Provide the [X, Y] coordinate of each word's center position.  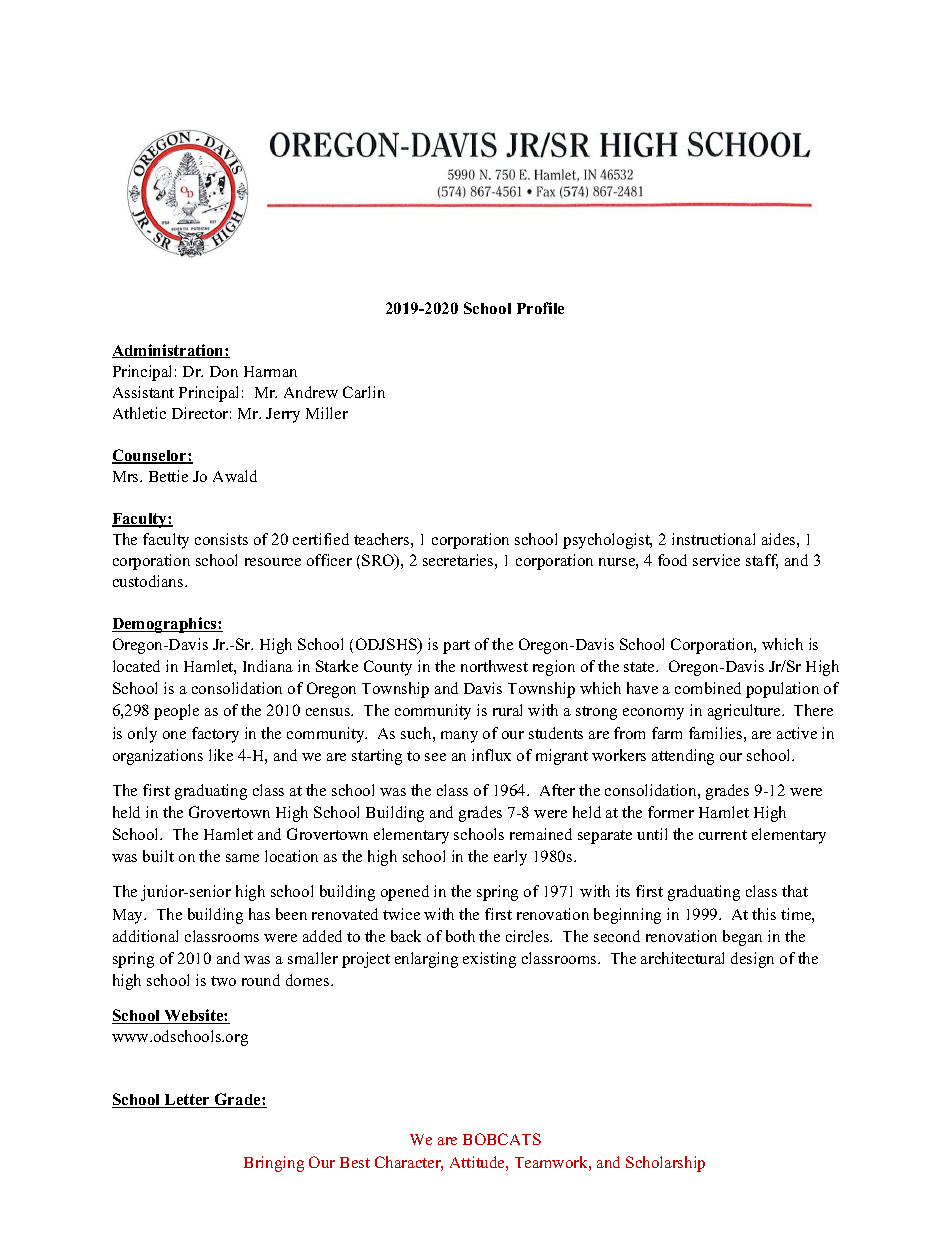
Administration [169, 351]
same [242, 858]
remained [541, 834]
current [723, 835]
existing [489, 960]
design [752, 960]
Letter [188, 1101]
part [456, 647]
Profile [540, 308]
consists [221, 539]
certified [321, 539]
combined [708, 688]
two [223, 981]
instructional [713, 539]
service [716, 560]
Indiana [268, 666]
